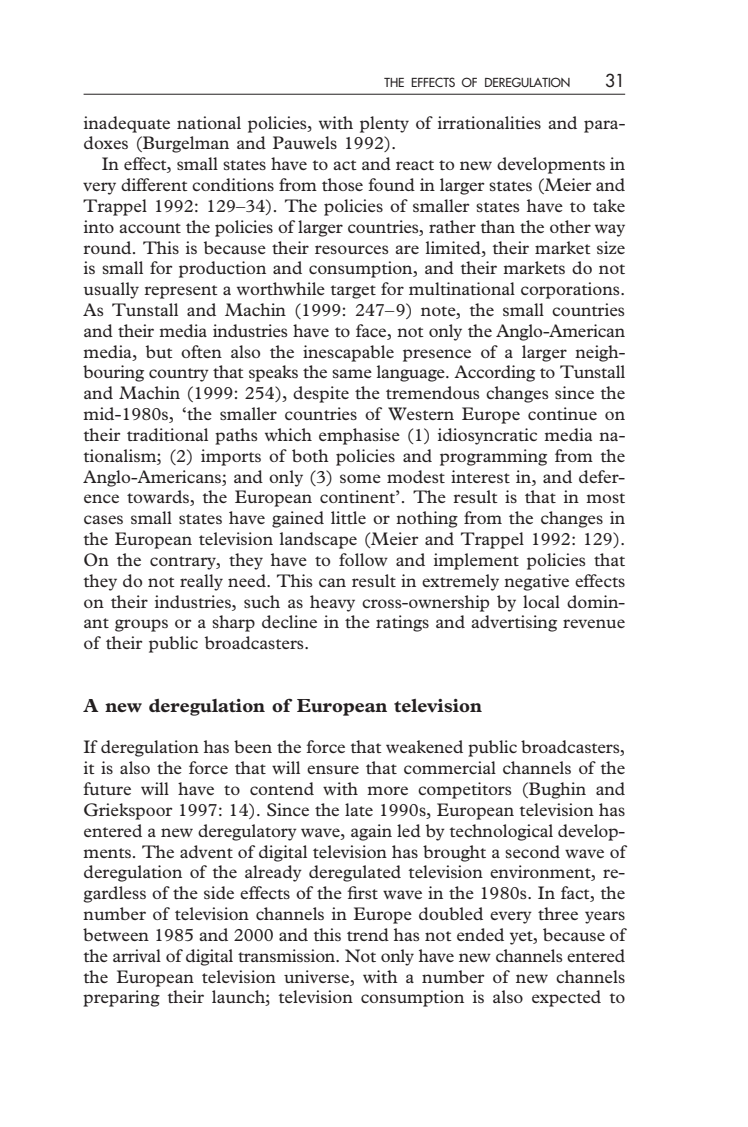  What do you see at coordinates (154, 184) in the screenshot?
I see `different` at bounding box center [154, 184].
